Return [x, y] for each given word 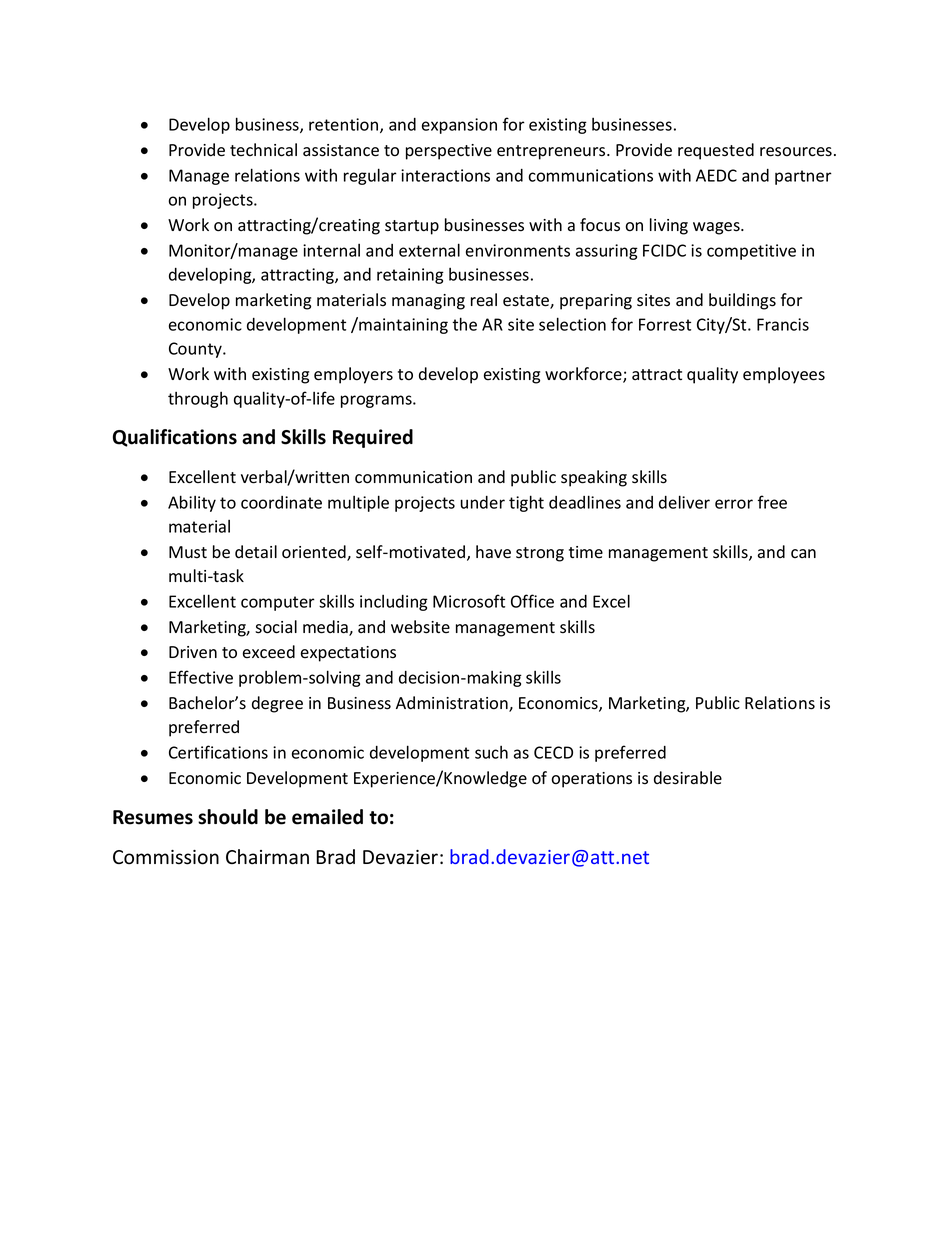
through [198, 400]
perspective [449, 152]
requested [716, 151]
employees [784, 375]
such [491, 752]
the [464, 324]
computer [278, 603]
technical [263, 150]
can [803, 553]
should [228, 817]
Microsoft [469, 601]
